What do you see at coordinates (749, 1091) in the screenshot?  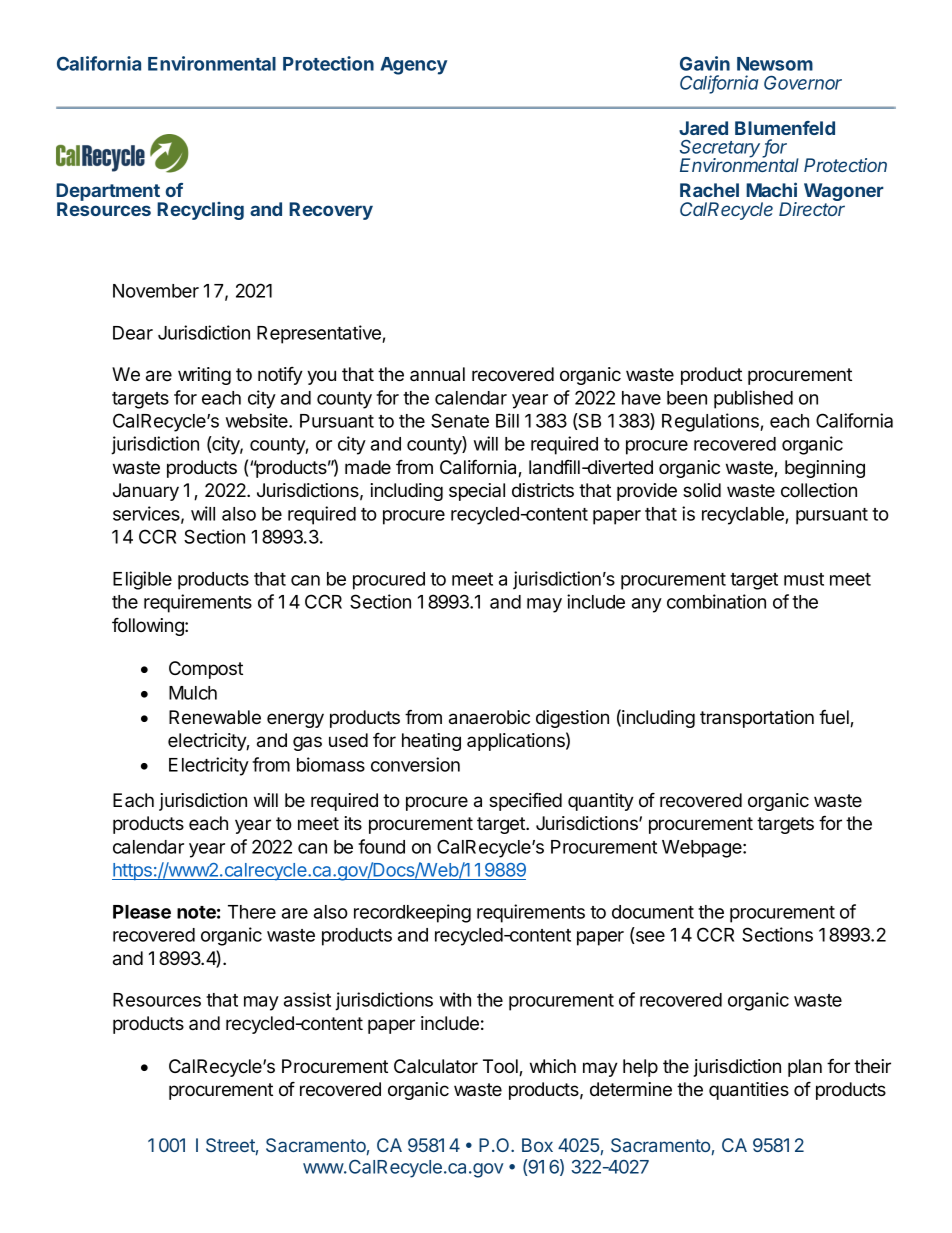 I see `quantities` at bounding box center [749, 1091].
